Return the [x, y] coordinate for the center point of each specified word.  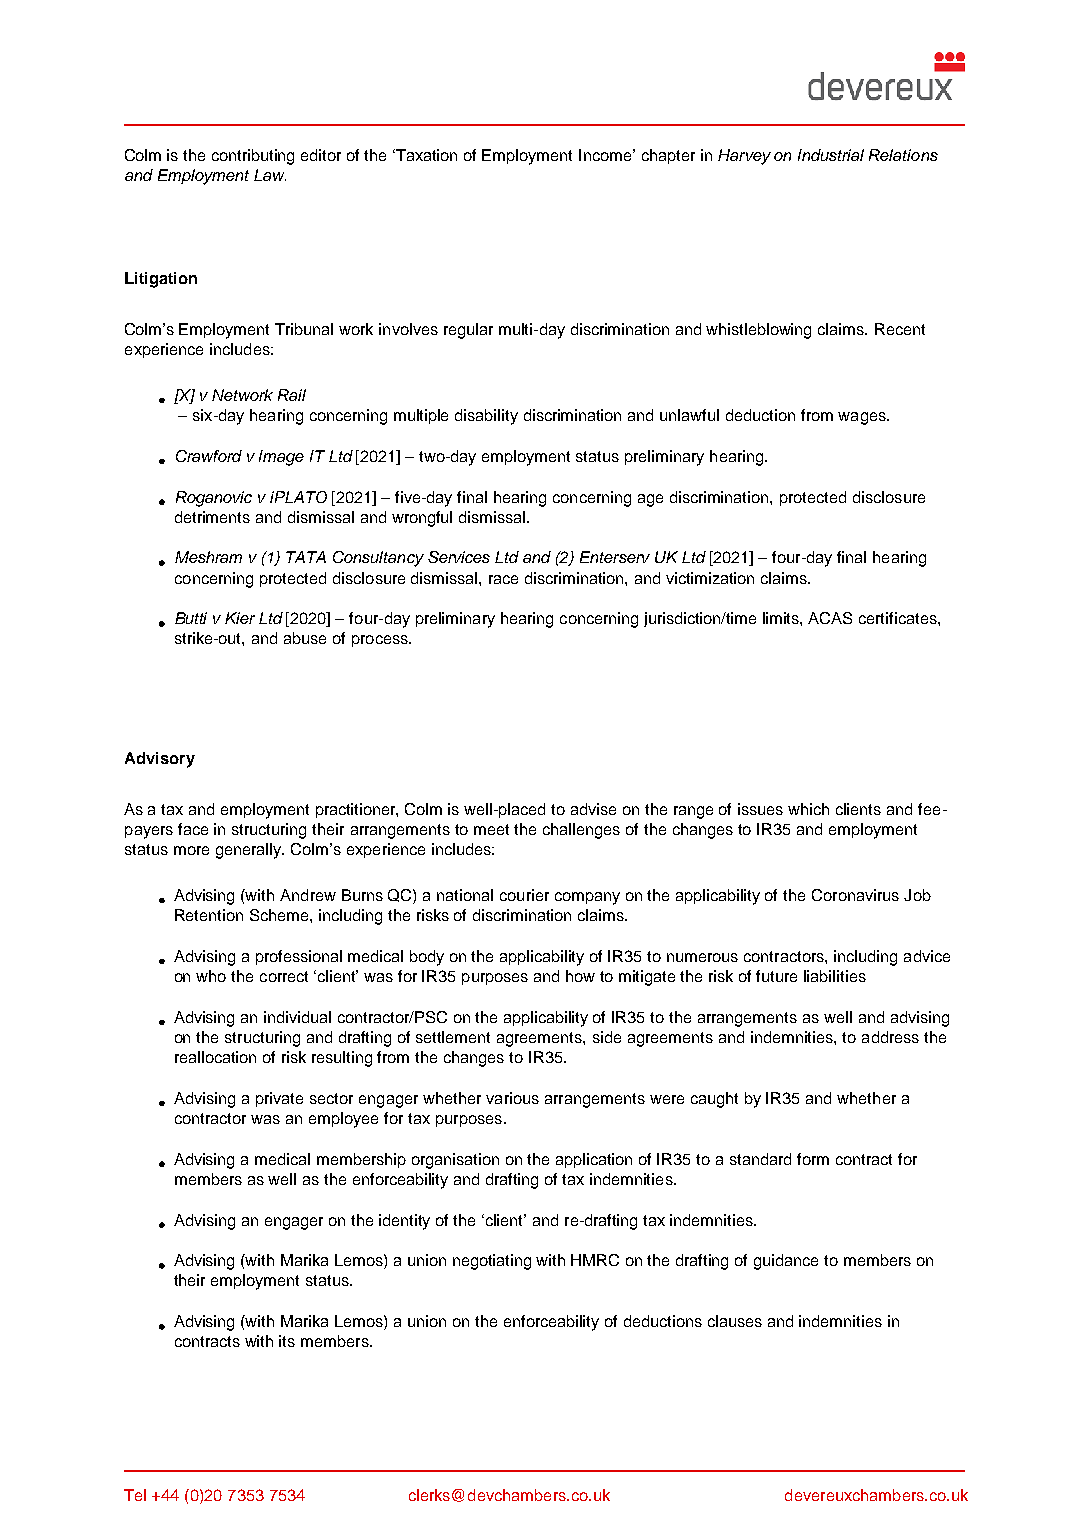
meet [491, 829]
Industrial [831, 155]
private [279, 1099]
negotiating [492, 1262]
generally [250, 851]
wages [863, 418]
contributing [253, 157]
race [503, 579]
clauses [735, 1321]
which [808, 809]
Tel [135, 1495]
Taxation [425, 155]
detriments [212, 517]
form [813, 1159]
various [512, 1098]
